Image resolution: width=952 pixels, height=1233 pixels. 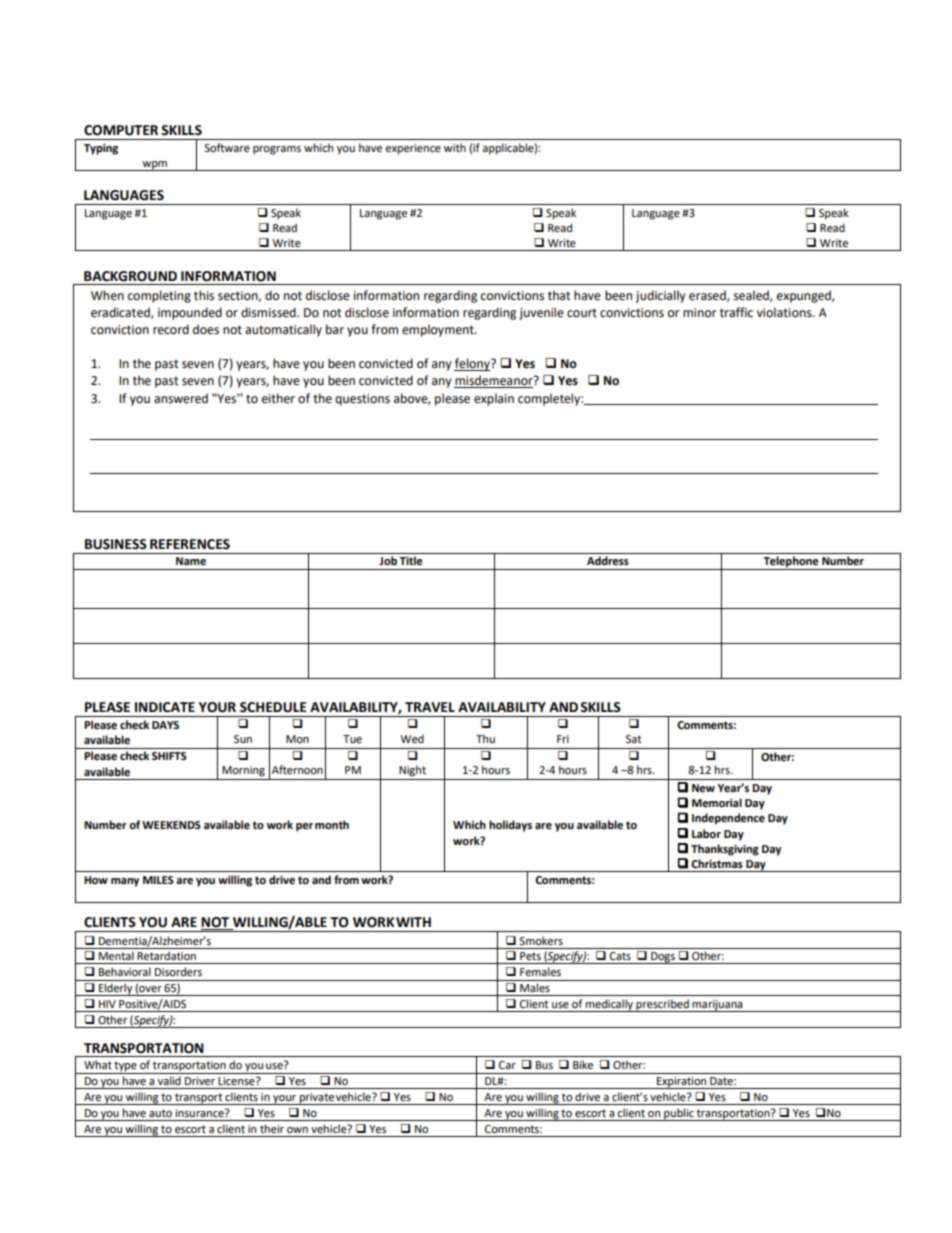 I want to click on Thanksgiving, so click(x=725, y=850).
